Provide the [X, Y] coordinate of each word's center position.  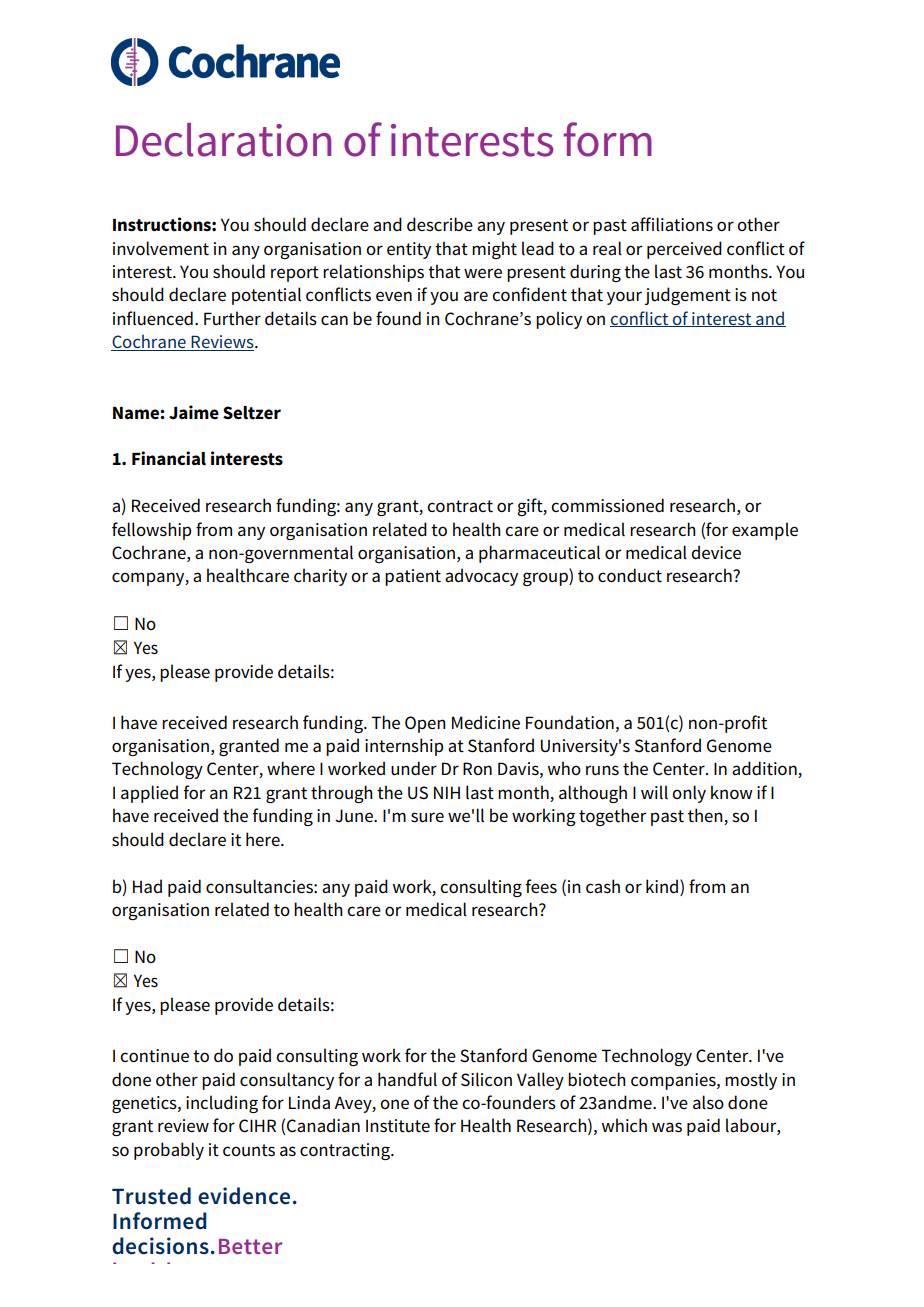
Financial [169, 458]
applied [149, 794]
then [706, 816]
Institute [398, 1126]
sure [427, 817]
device [716, 552]
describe [440, 224]
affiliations [672, 224]
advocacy [481, 577]
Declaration [223, 140]
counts [249, 1150]
